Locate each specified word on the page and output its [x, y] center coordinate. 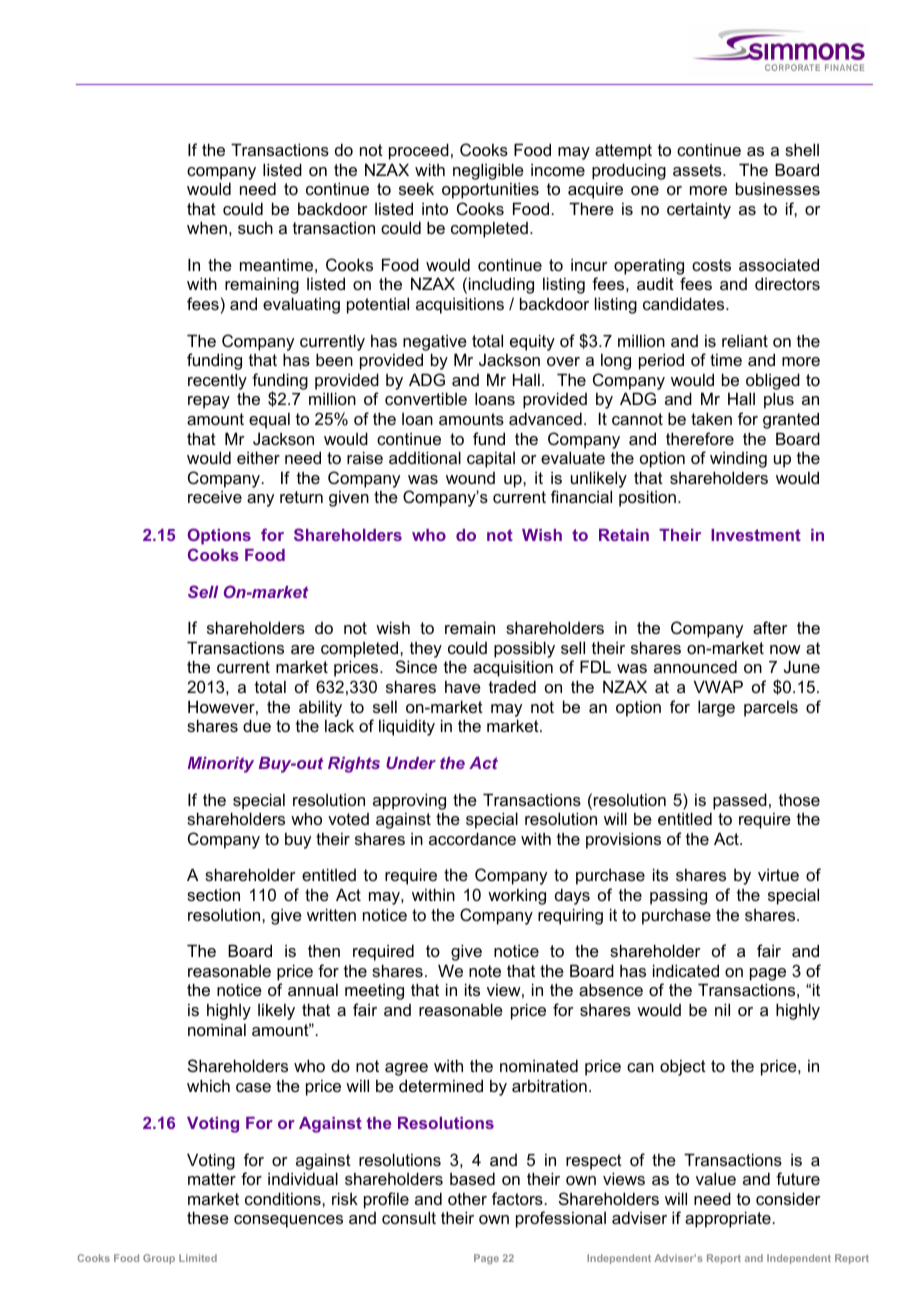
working [517, 896]
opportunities [490, 190]
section [213, 894]
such [255, 227]
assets [698, 170]
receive [215, 496]
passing [678, 896]
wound [470, 478]
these [208, 1217]
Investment [756, 535]
